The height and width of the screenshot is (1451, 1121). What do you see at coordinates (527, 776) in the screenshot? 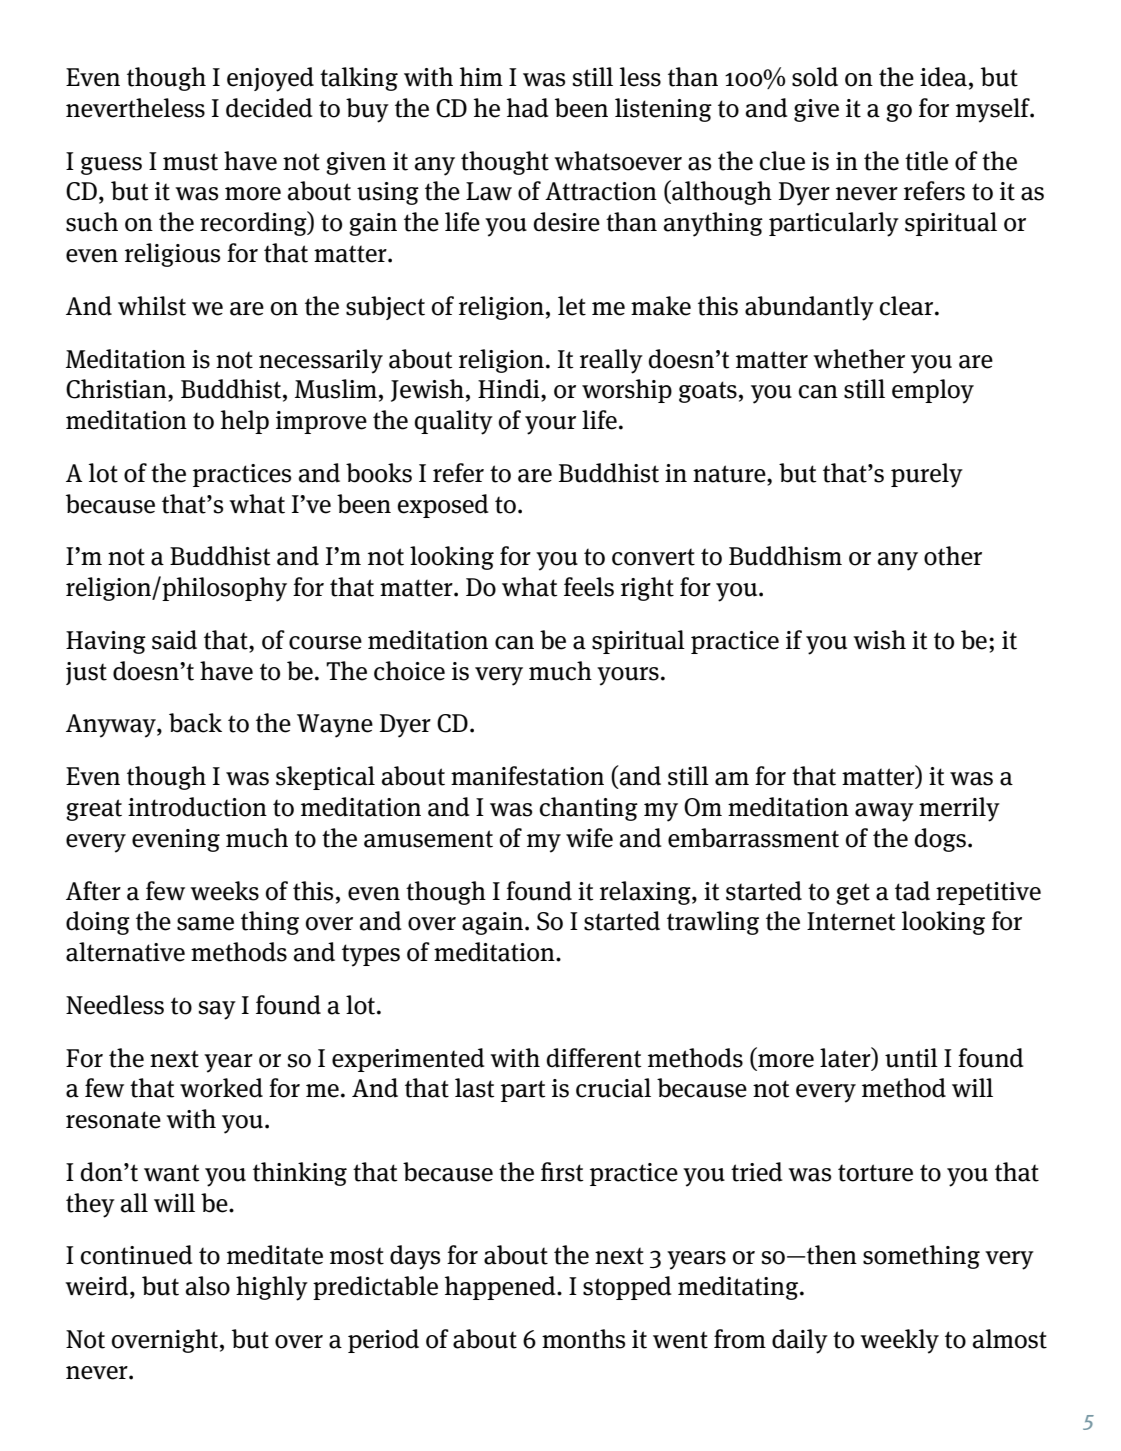
I see `manifestation` at bounding box center [527, 776].
